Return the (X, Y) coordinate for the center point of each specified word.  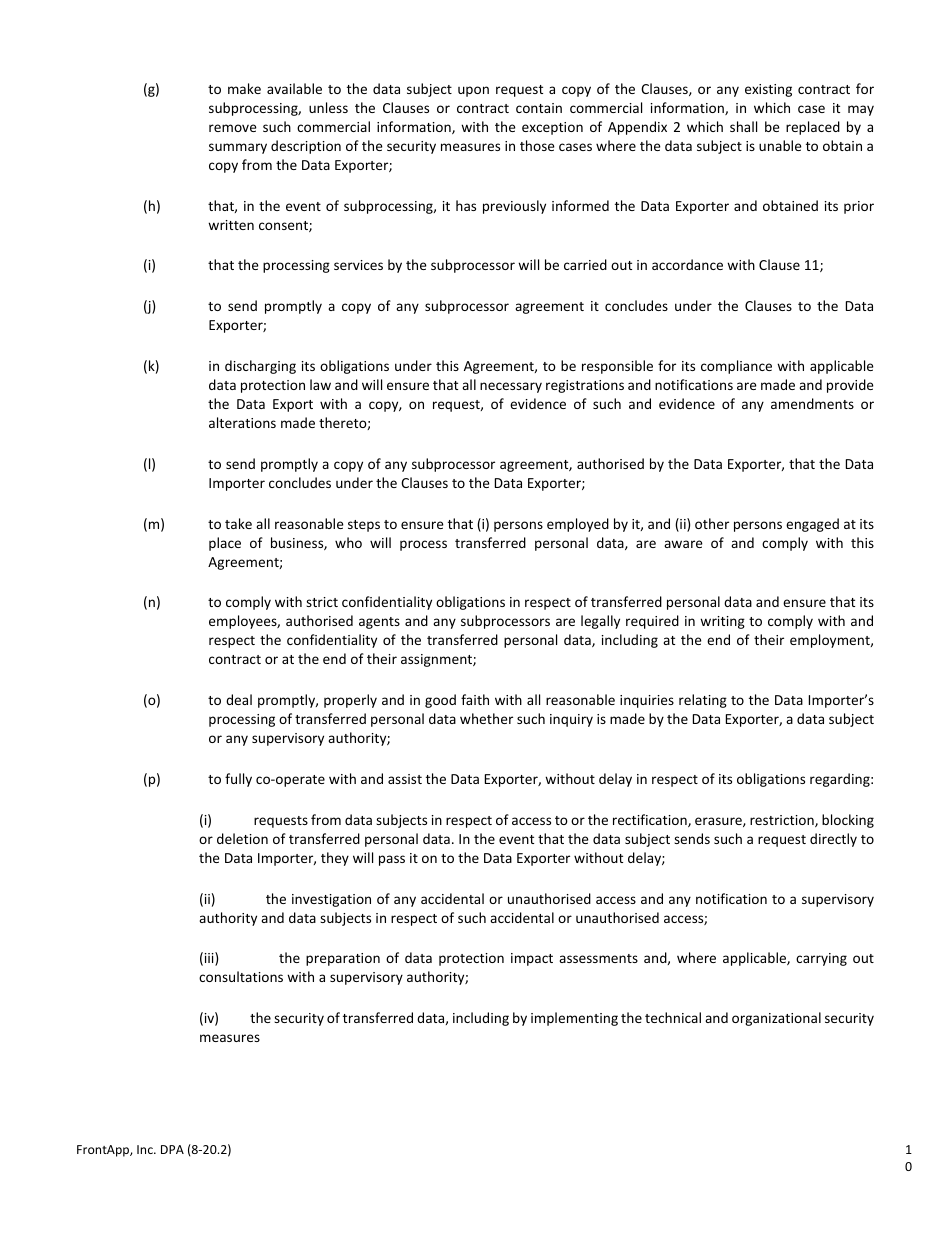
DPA (172, 1149)
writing (722, 622)
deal (239, 699)
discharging (260, 367)
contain (539, 108)
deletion (242, 838)
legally (600, 622)
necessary (511, 387)
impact (532, 959)
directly (833, 840)
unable (780, 145)
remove (233, 128)
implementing (574, 1019)
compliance (736, 367)
